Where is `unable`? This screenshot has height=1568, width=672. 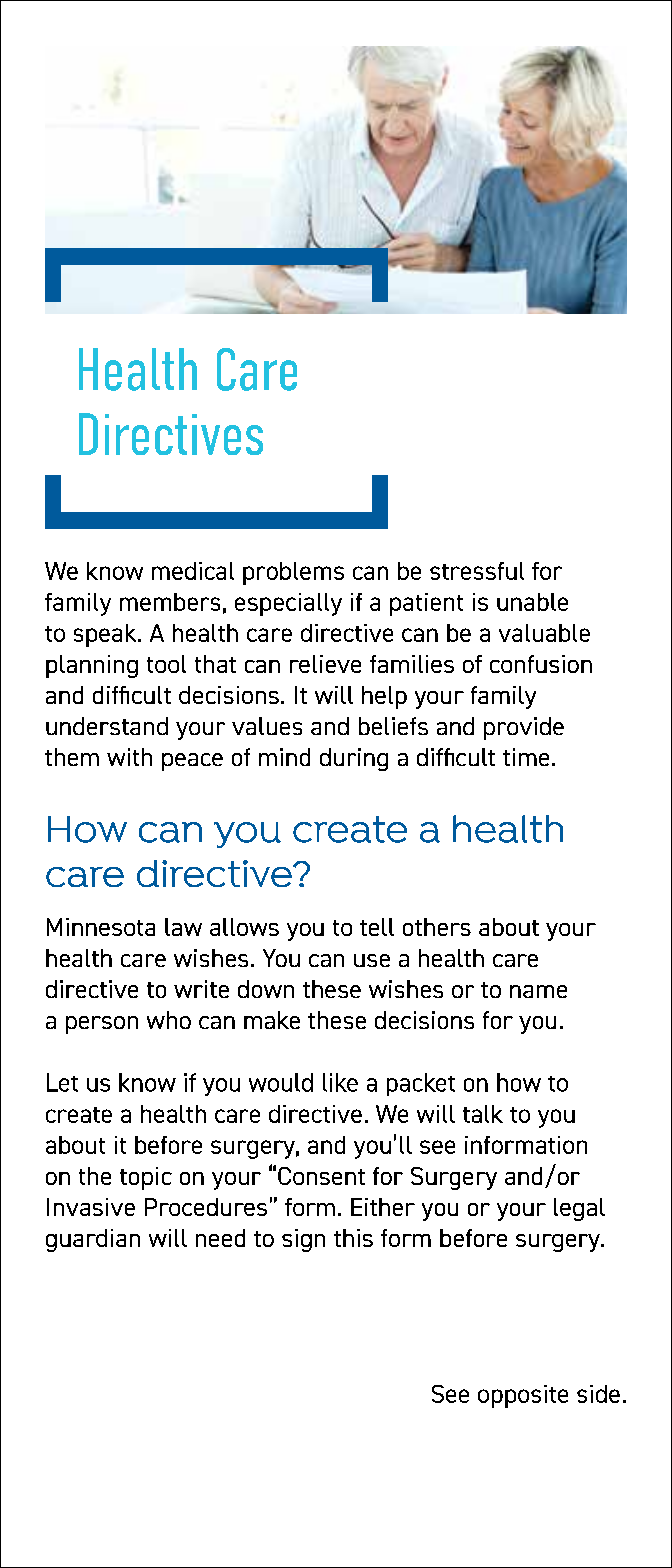
unable is located at coordinates (532, 602).
